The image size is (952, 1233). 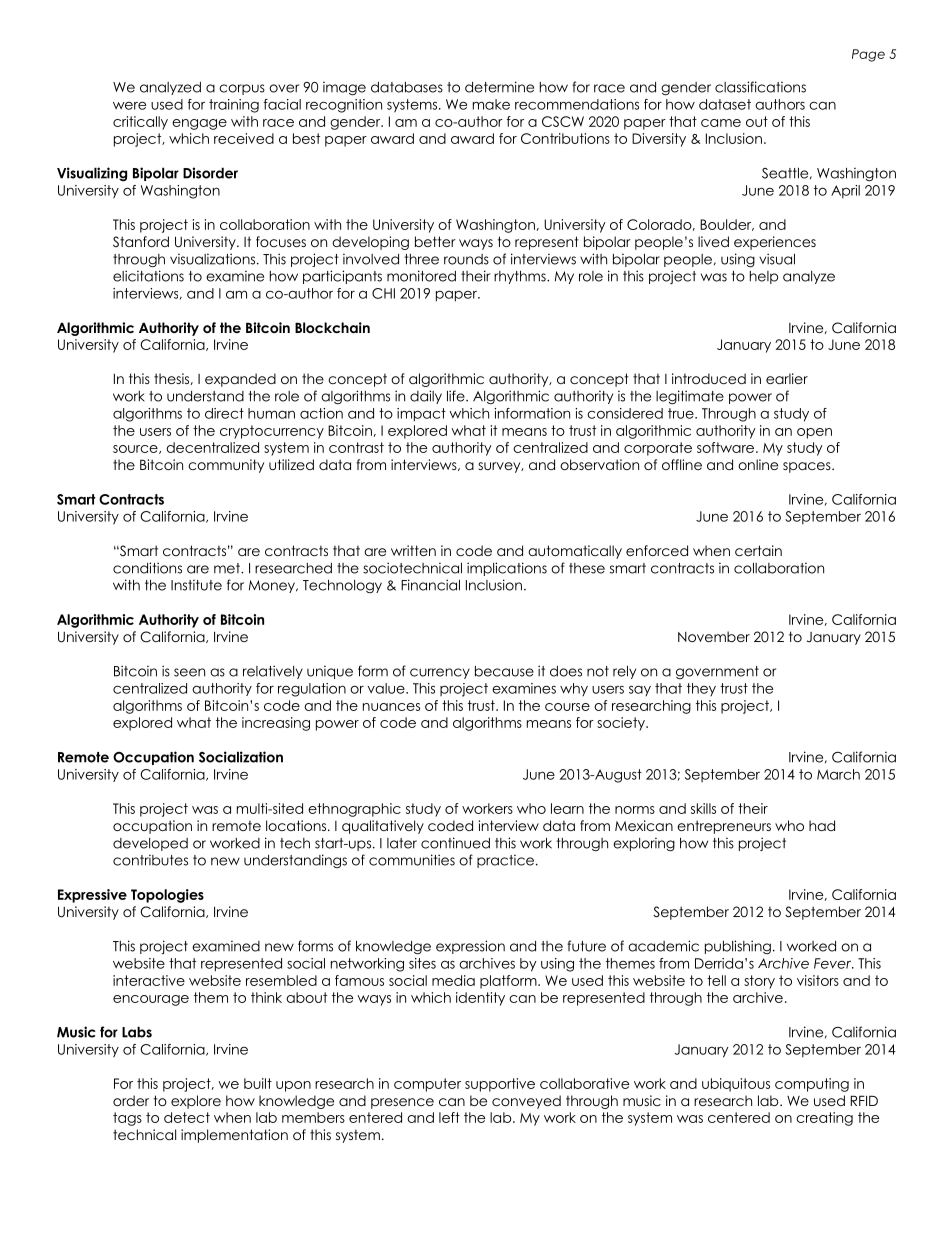 I want to click on detect, so click(x=187, y=1117).
